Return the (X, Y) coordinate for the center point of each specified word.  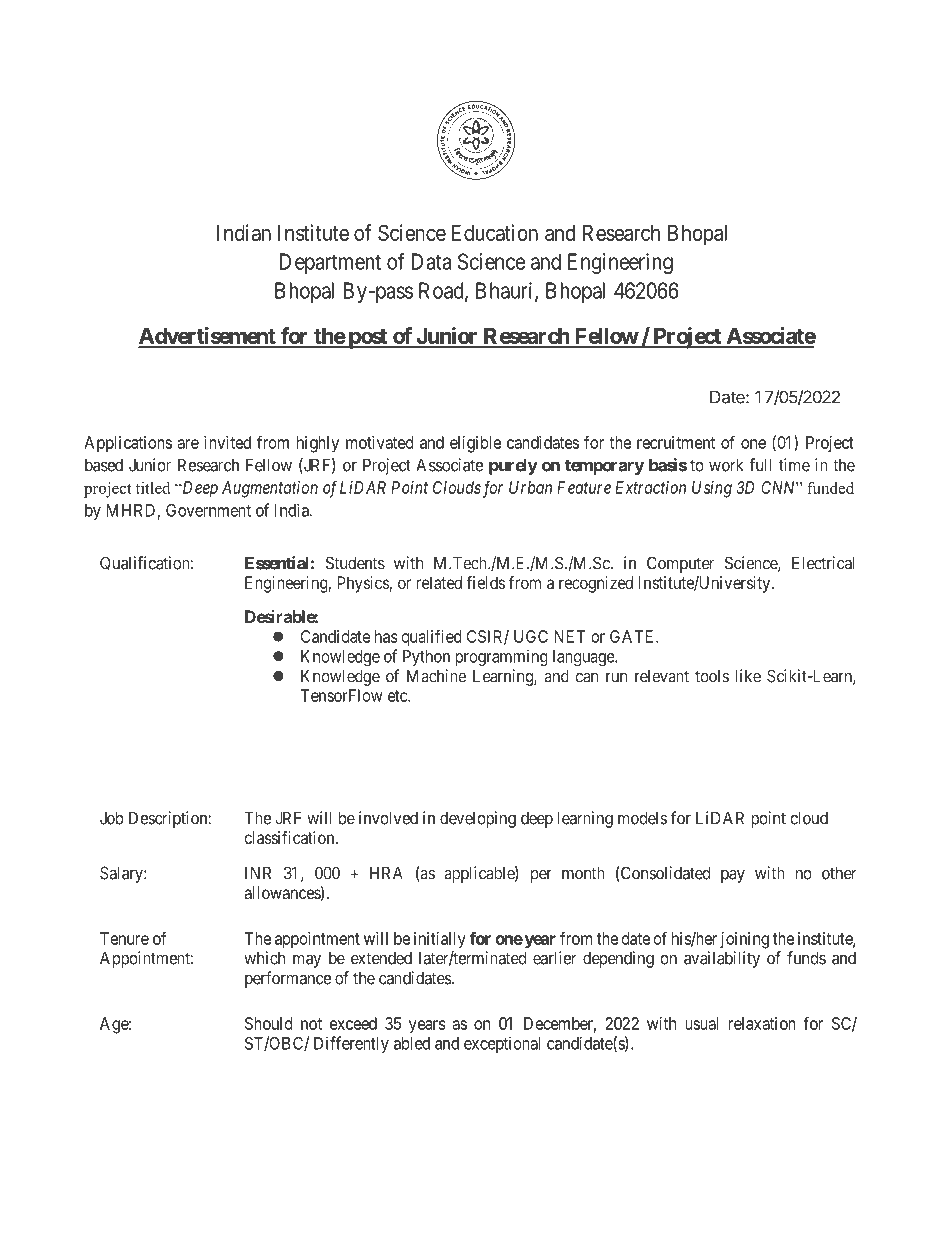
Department (330, 263)
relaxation (762, 1023)
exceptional (502, 1044)
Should (268, 1023)
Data (431, 261)
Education (495, 232)
